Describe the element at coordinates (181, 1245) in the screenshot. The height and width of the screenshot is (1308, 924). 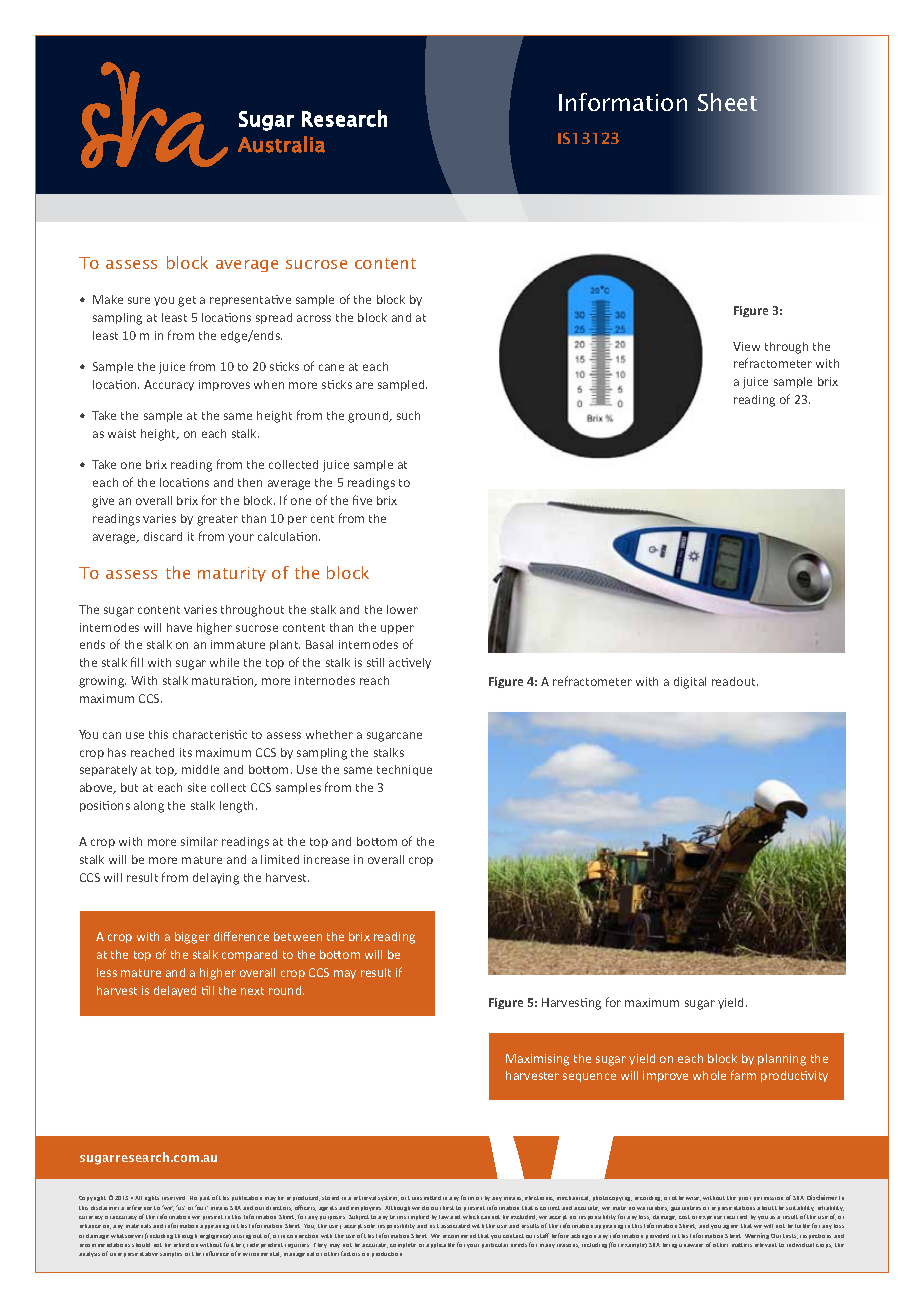
I see `relied` at that location.
